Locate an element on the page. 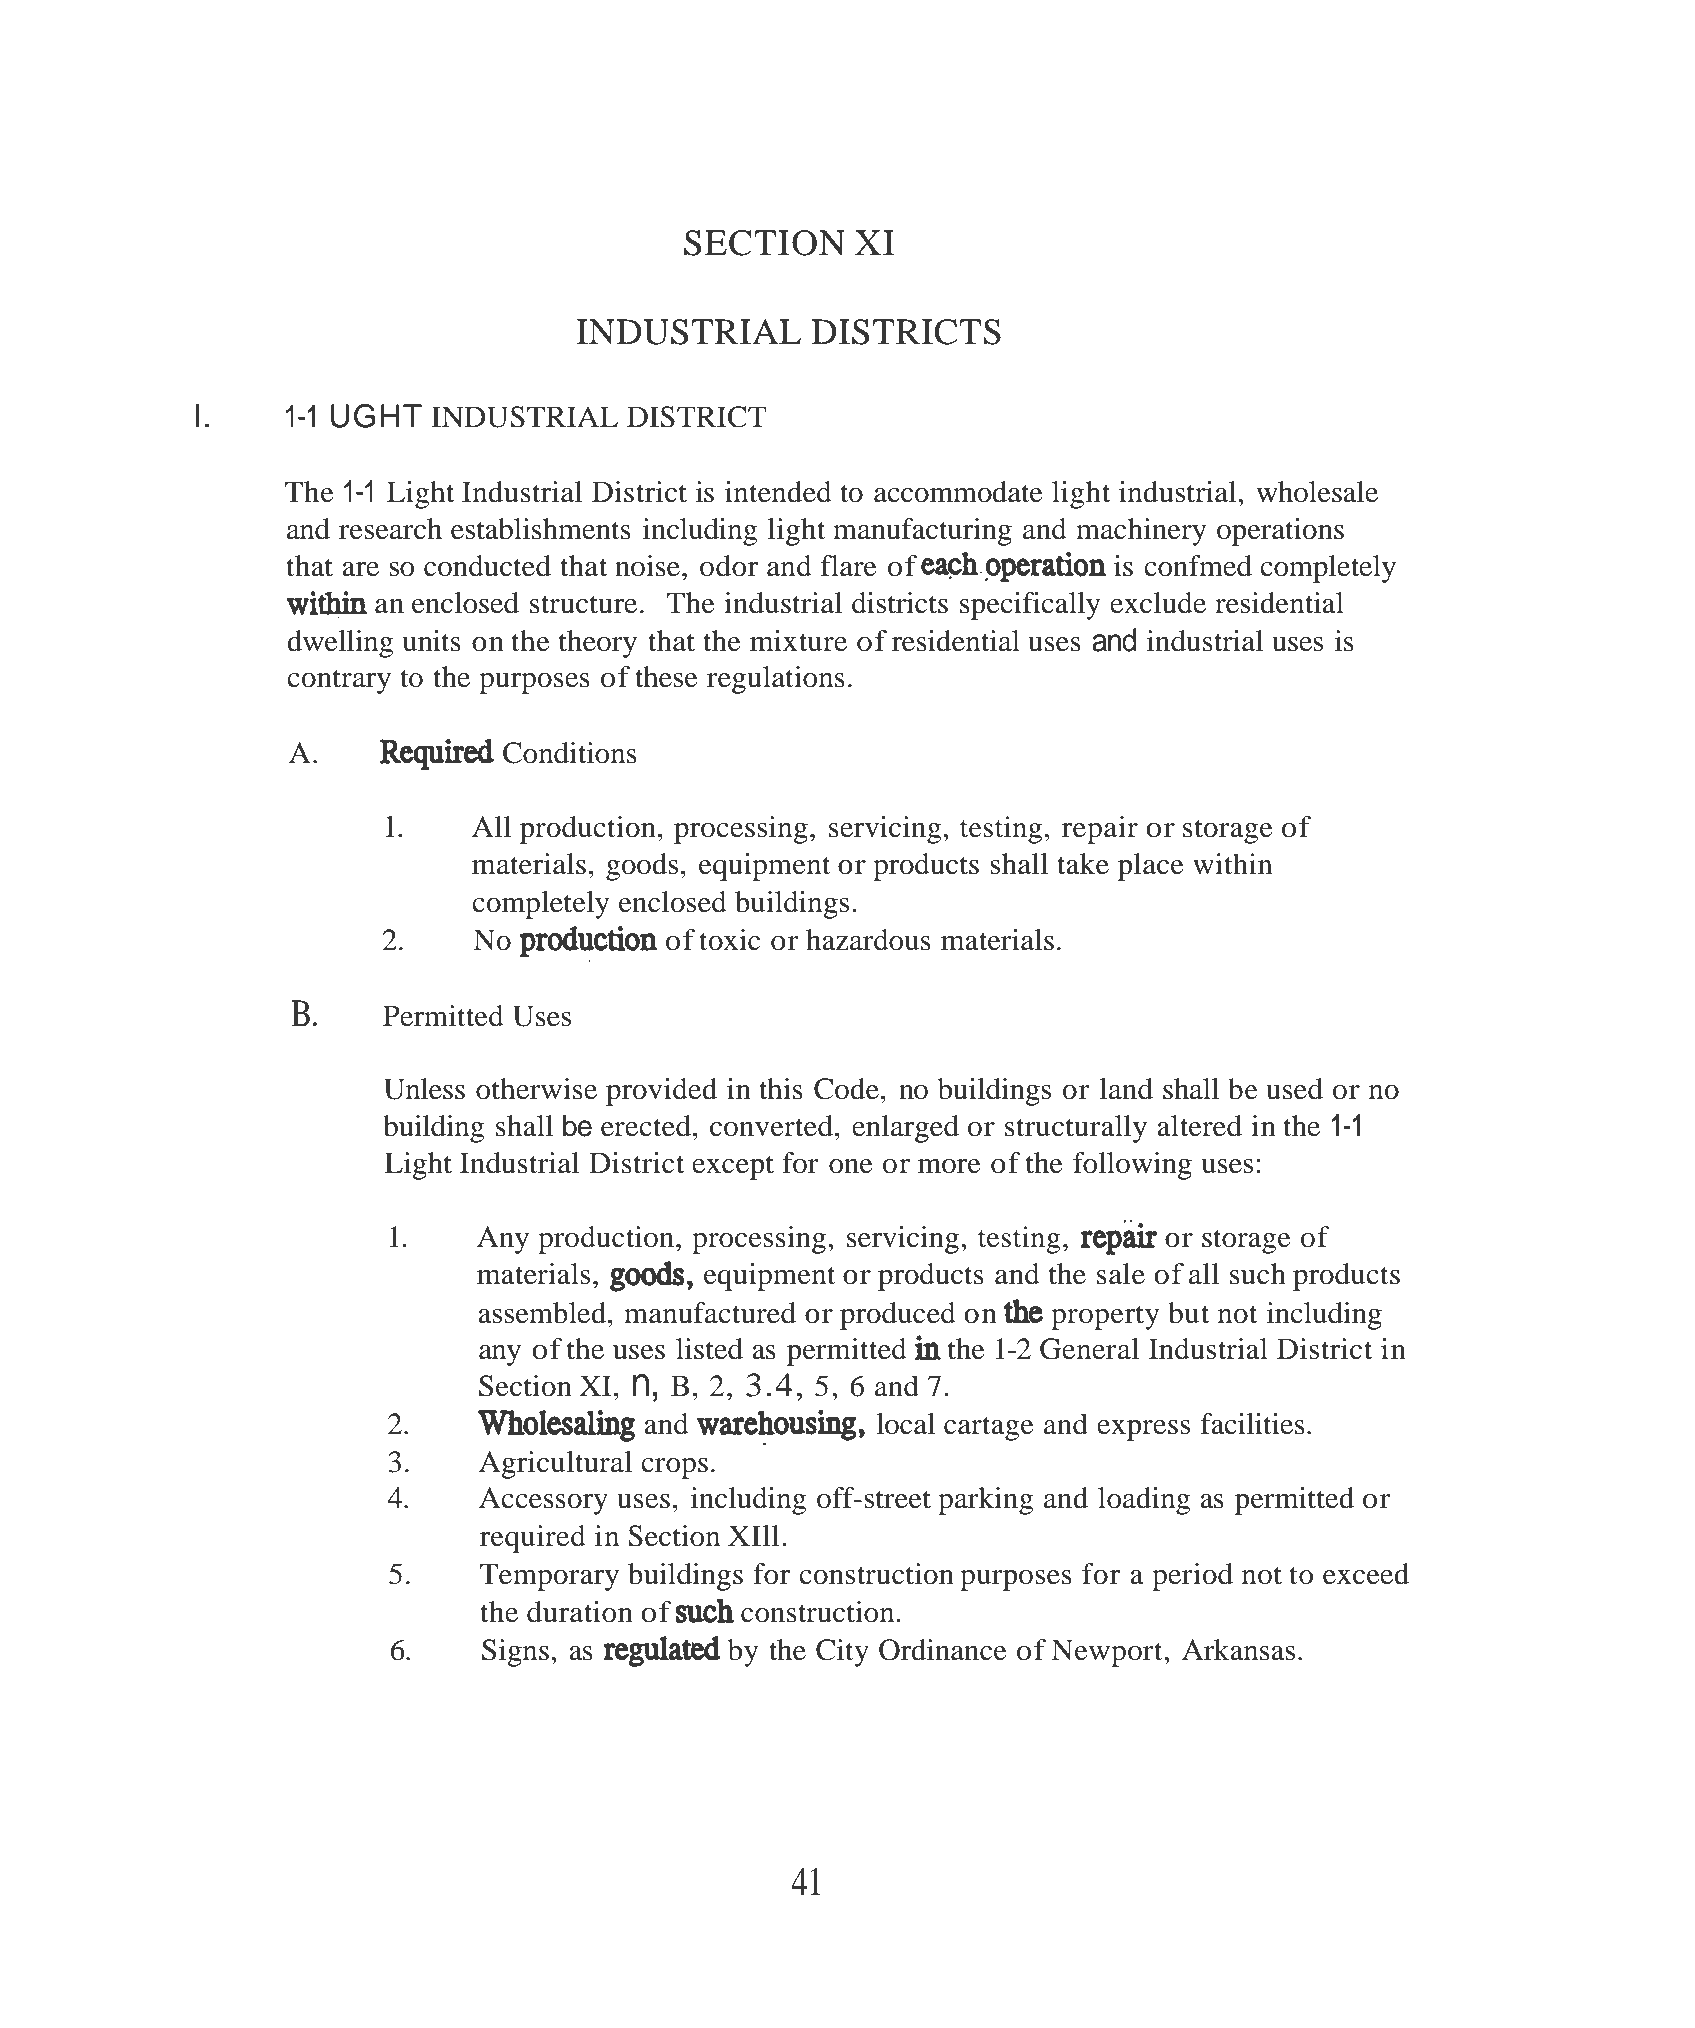  flare is located at coordinates (849, 566).
